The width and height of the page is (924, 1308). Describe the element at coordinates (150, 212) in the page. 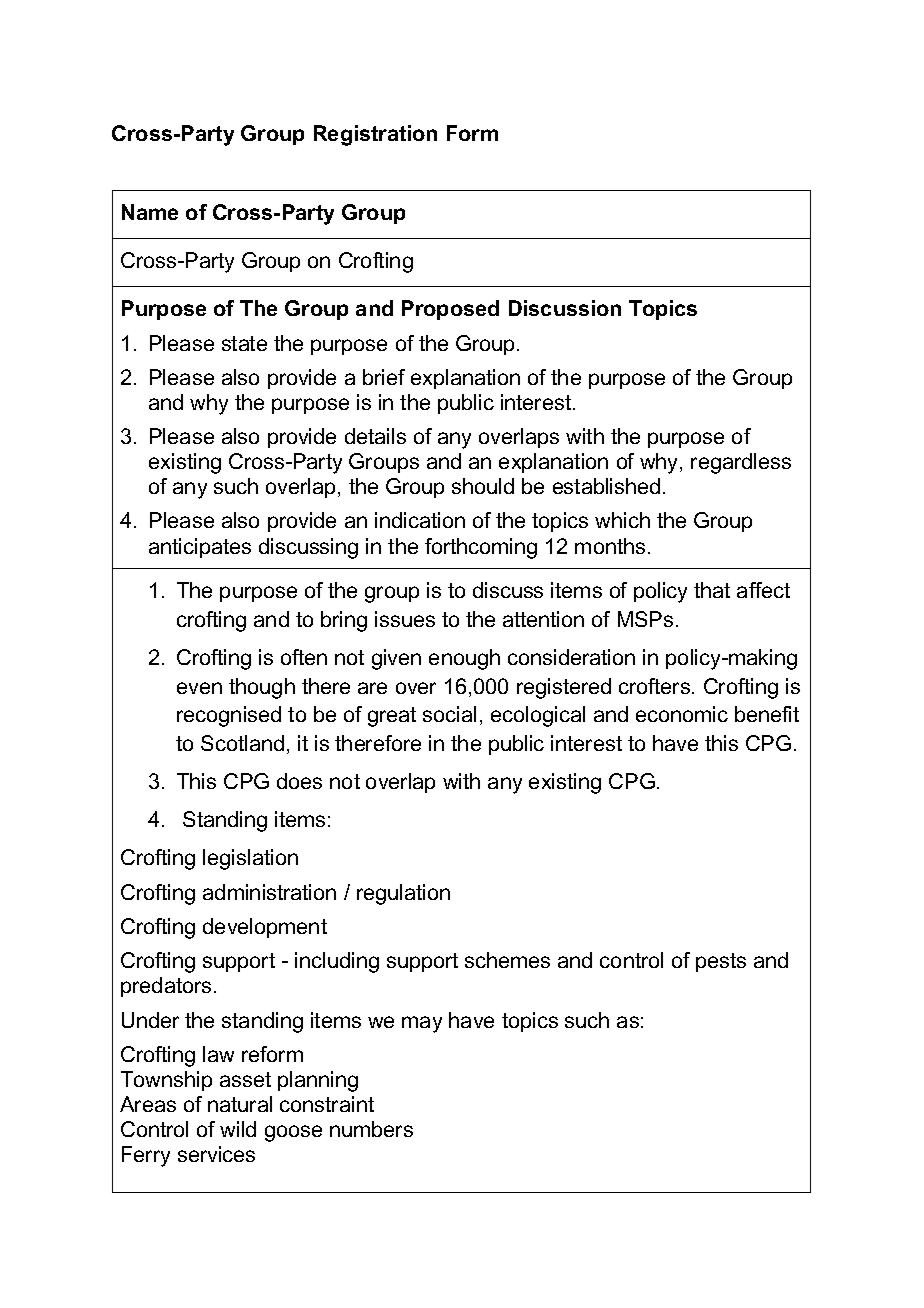

I see `Name` at that location.
